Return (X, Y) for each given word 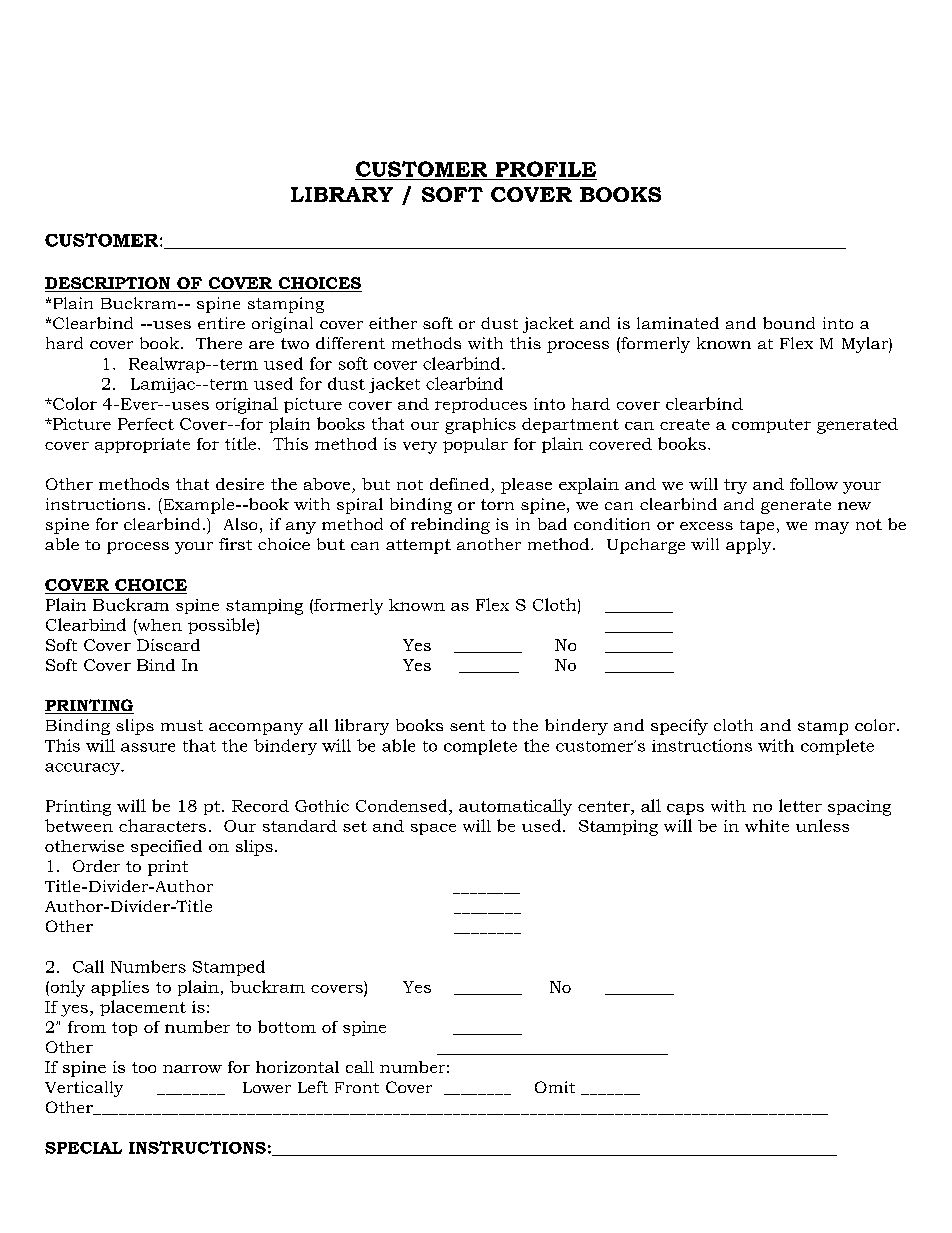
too (144, 1067)
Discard (168, 645)
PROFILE (546, 169)
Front (357, 1087)
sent (467, 725)
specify (679, 727)
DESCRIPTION (109, 284)
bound (789, 323)
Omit (555, 1087)
